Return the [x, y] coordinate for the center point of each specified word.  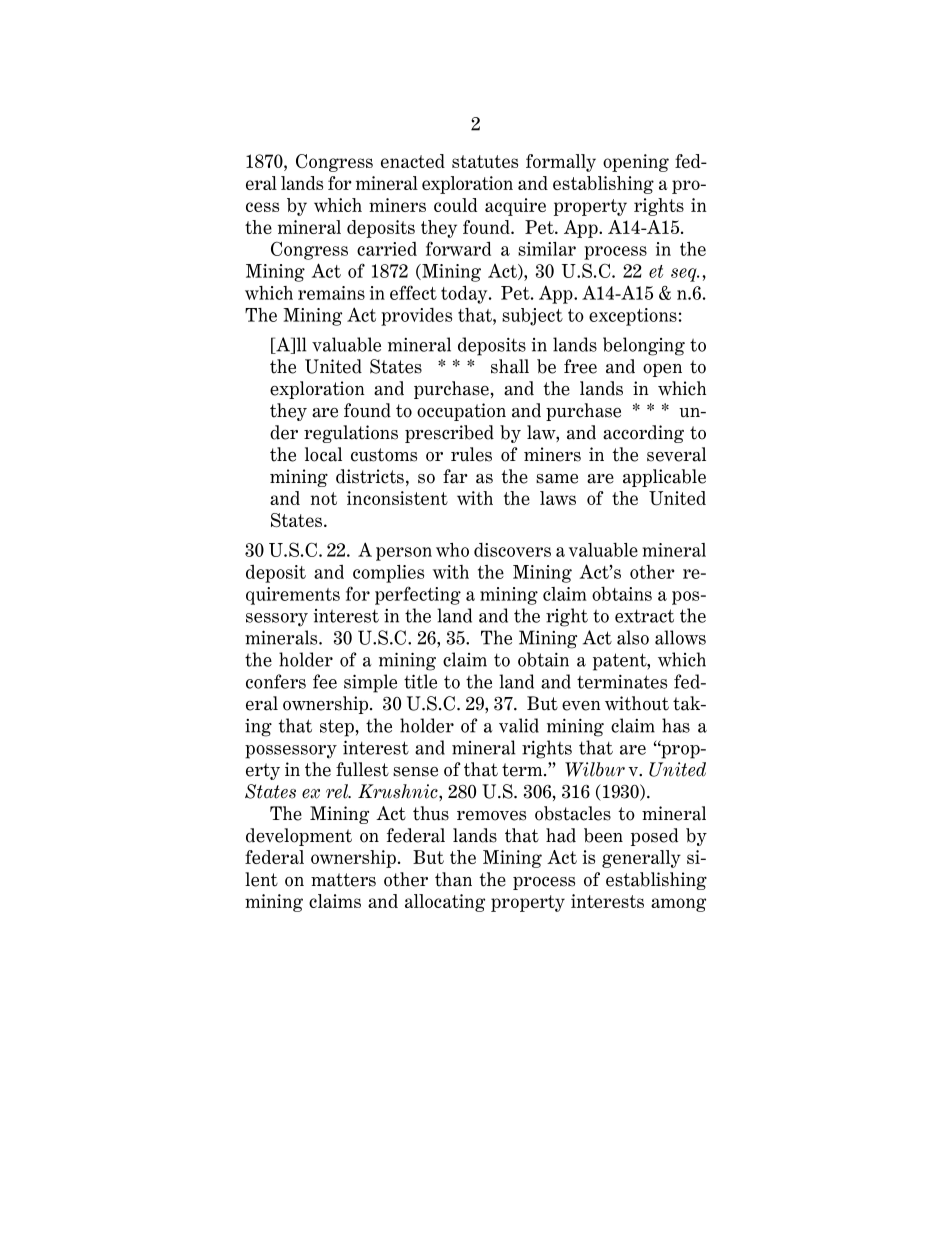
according [643, 434]
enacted [413, 161]
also [633, 637]
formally [561, 163]
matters [343, 880]
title [420, 681]
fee [325, 681]
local [323, 454]
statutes [485, 161]
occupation [461, 412]
